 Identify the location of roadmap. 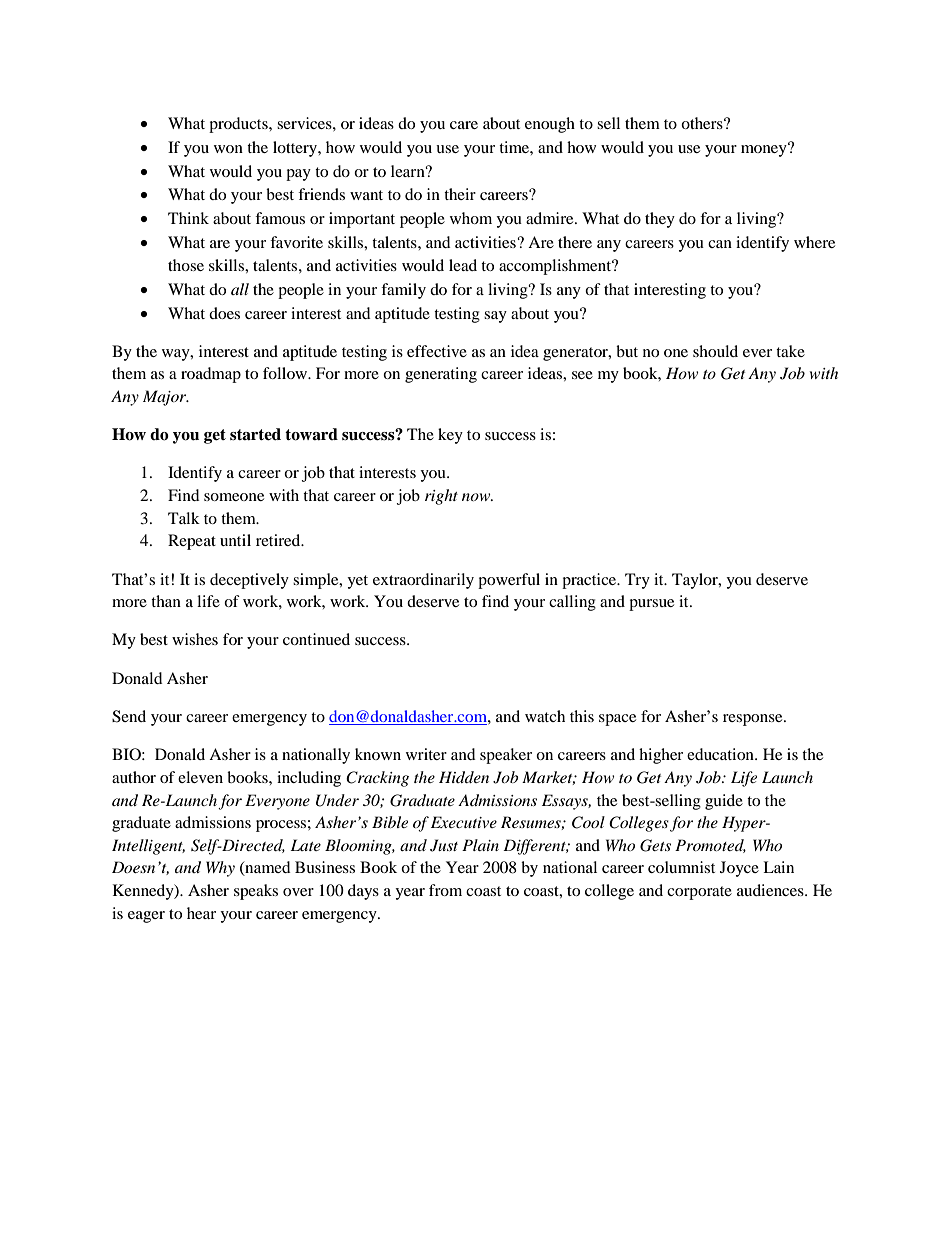
(211, 375).
